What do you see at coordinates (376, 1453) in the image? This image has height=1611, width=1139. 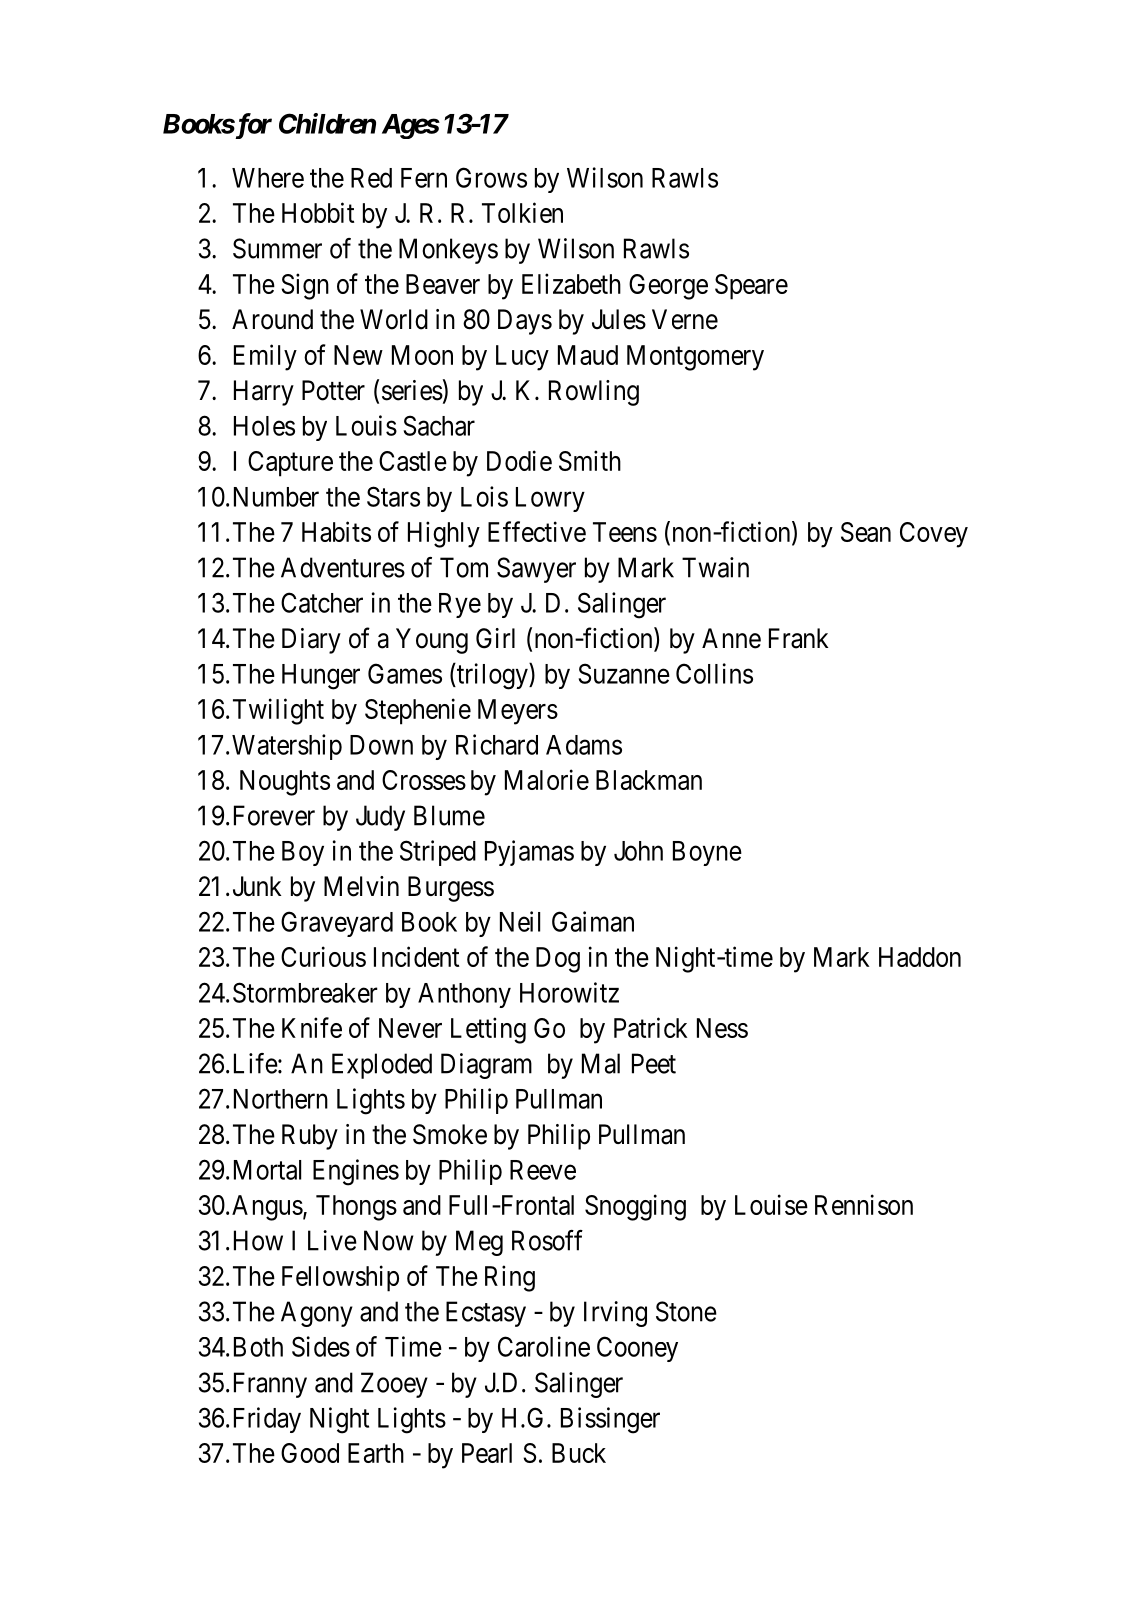 I see `Earth` at bounding box center [376, 1453].
